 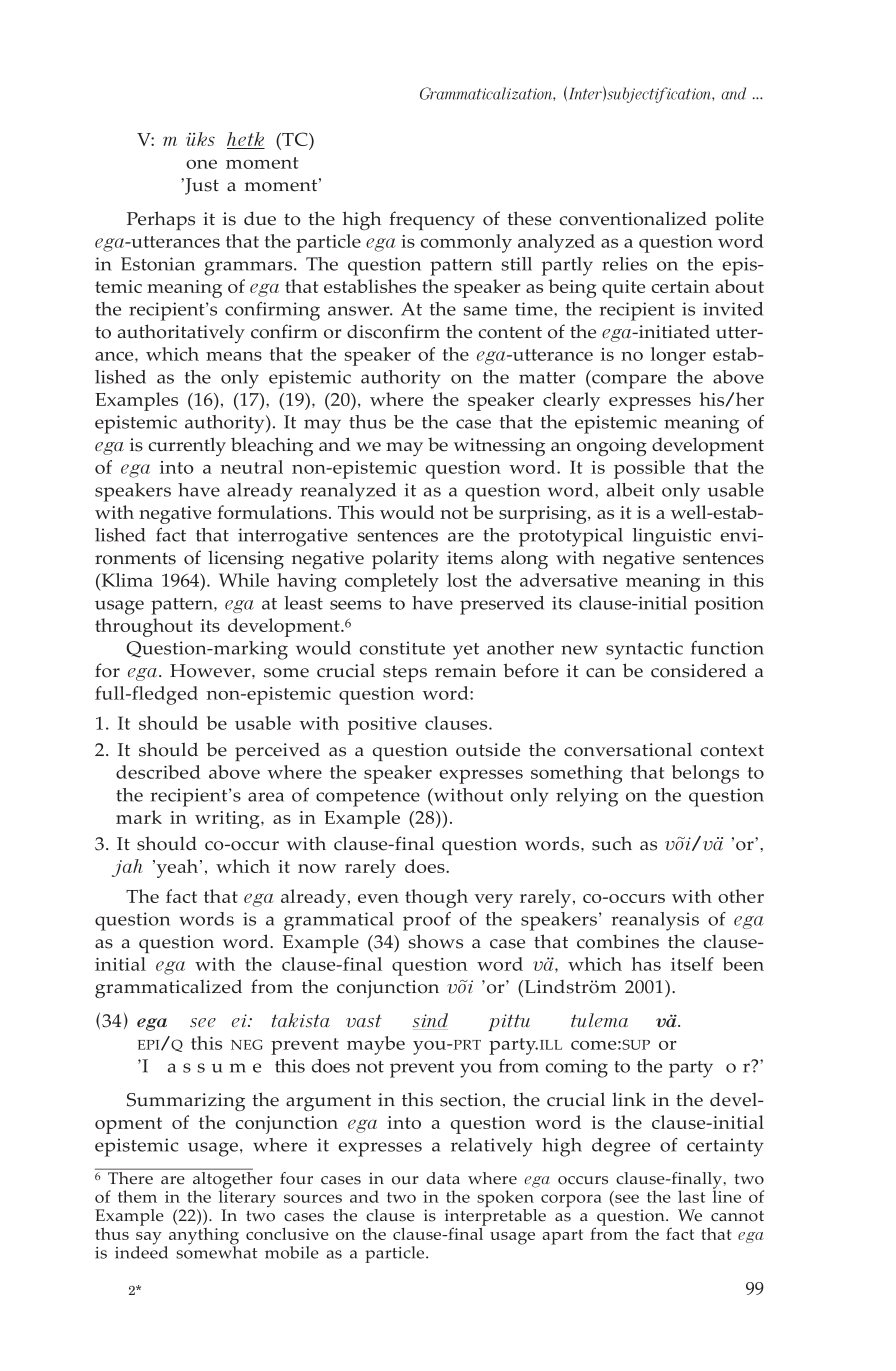 What do you see at coordinates (432, 220) in the screenshot?
I see `frequency` at bounding box center [432, 220].
